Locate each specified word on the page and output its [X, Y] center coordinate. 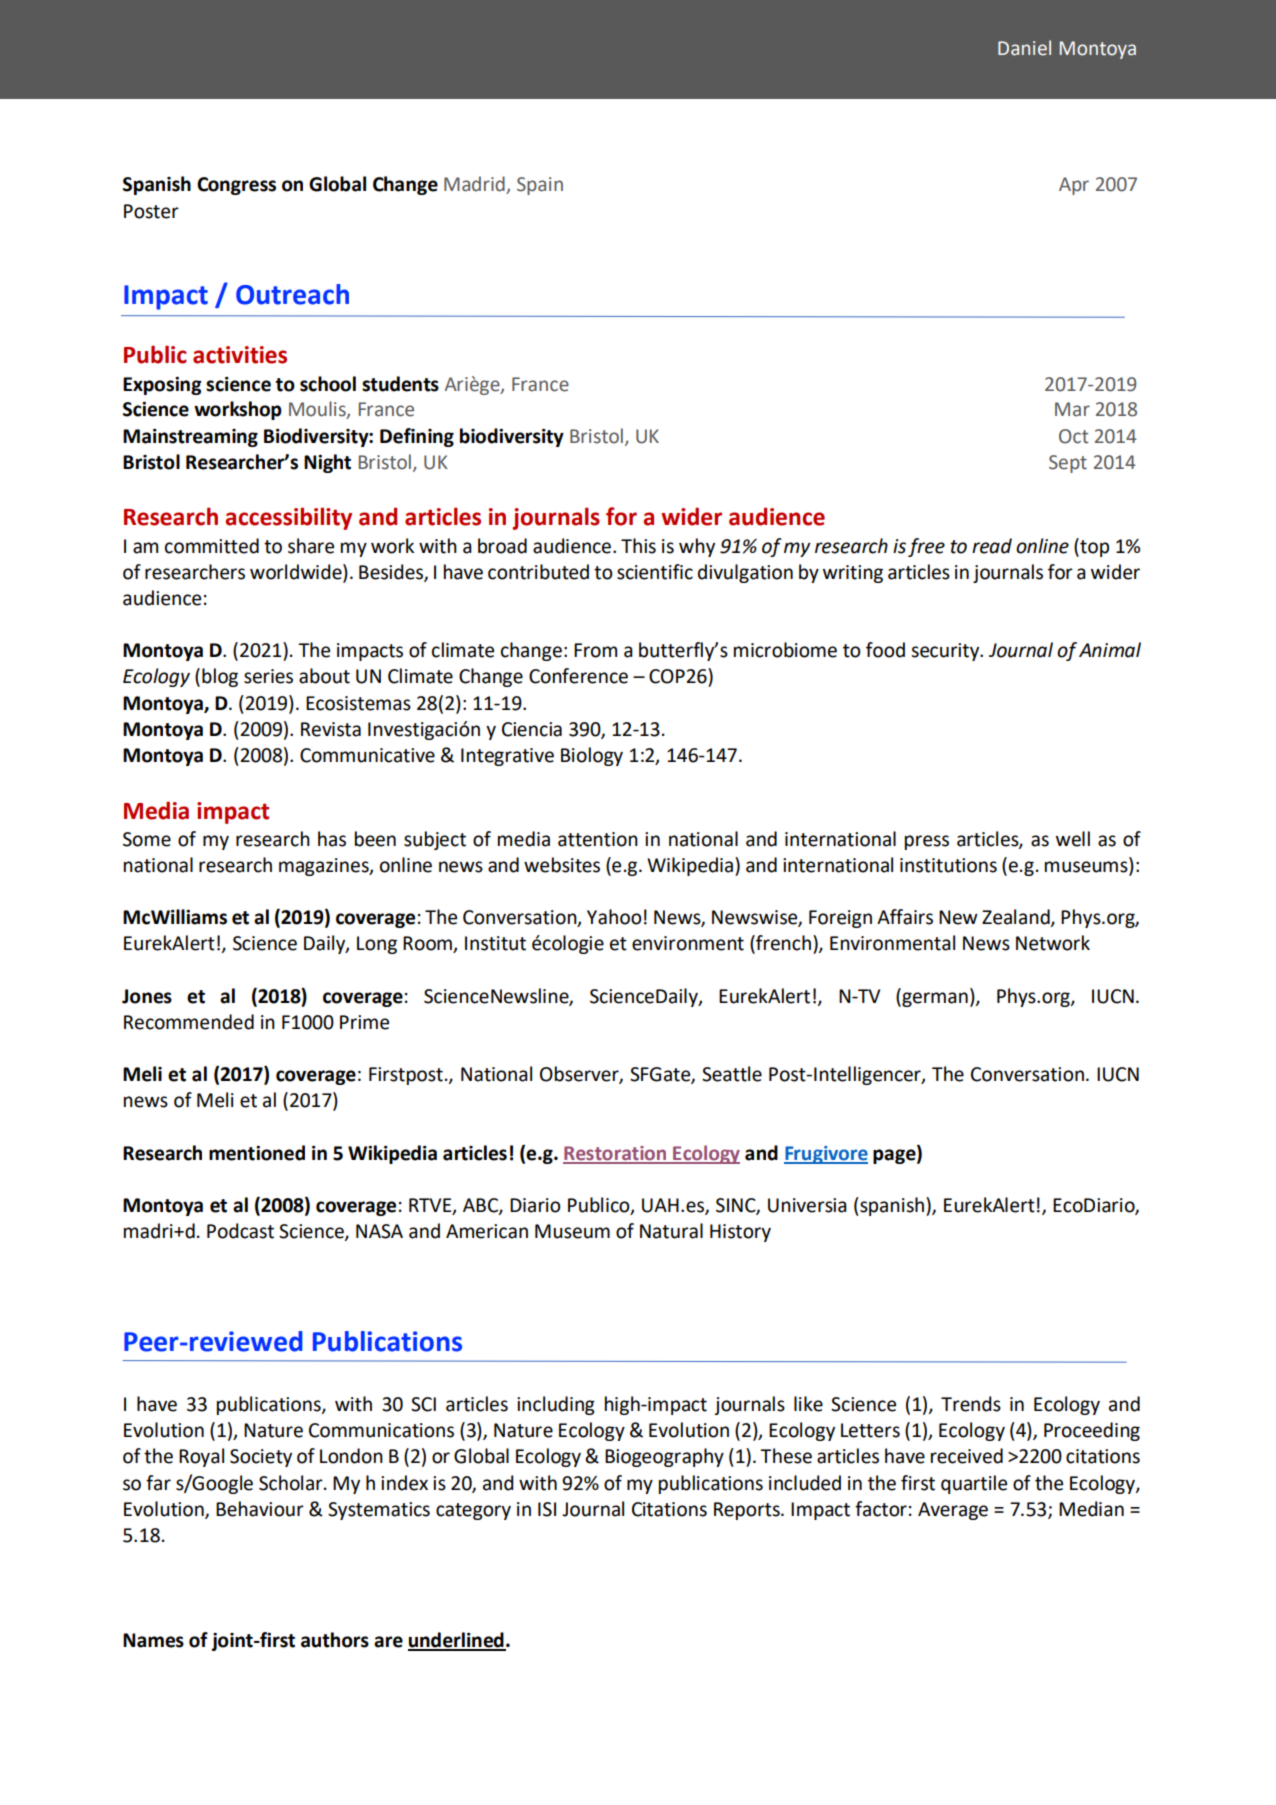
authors [335, 1640]
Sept [1068, 464]
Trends [971, 1404]
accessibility [288, 518]
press [927, 842]
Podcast [240, 1231]
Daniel [1024, 48]
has [332, 839]
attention [598, 839]
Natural [671, 1231]
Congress [236, 186]
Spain [540, 186]
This [638, 546]
